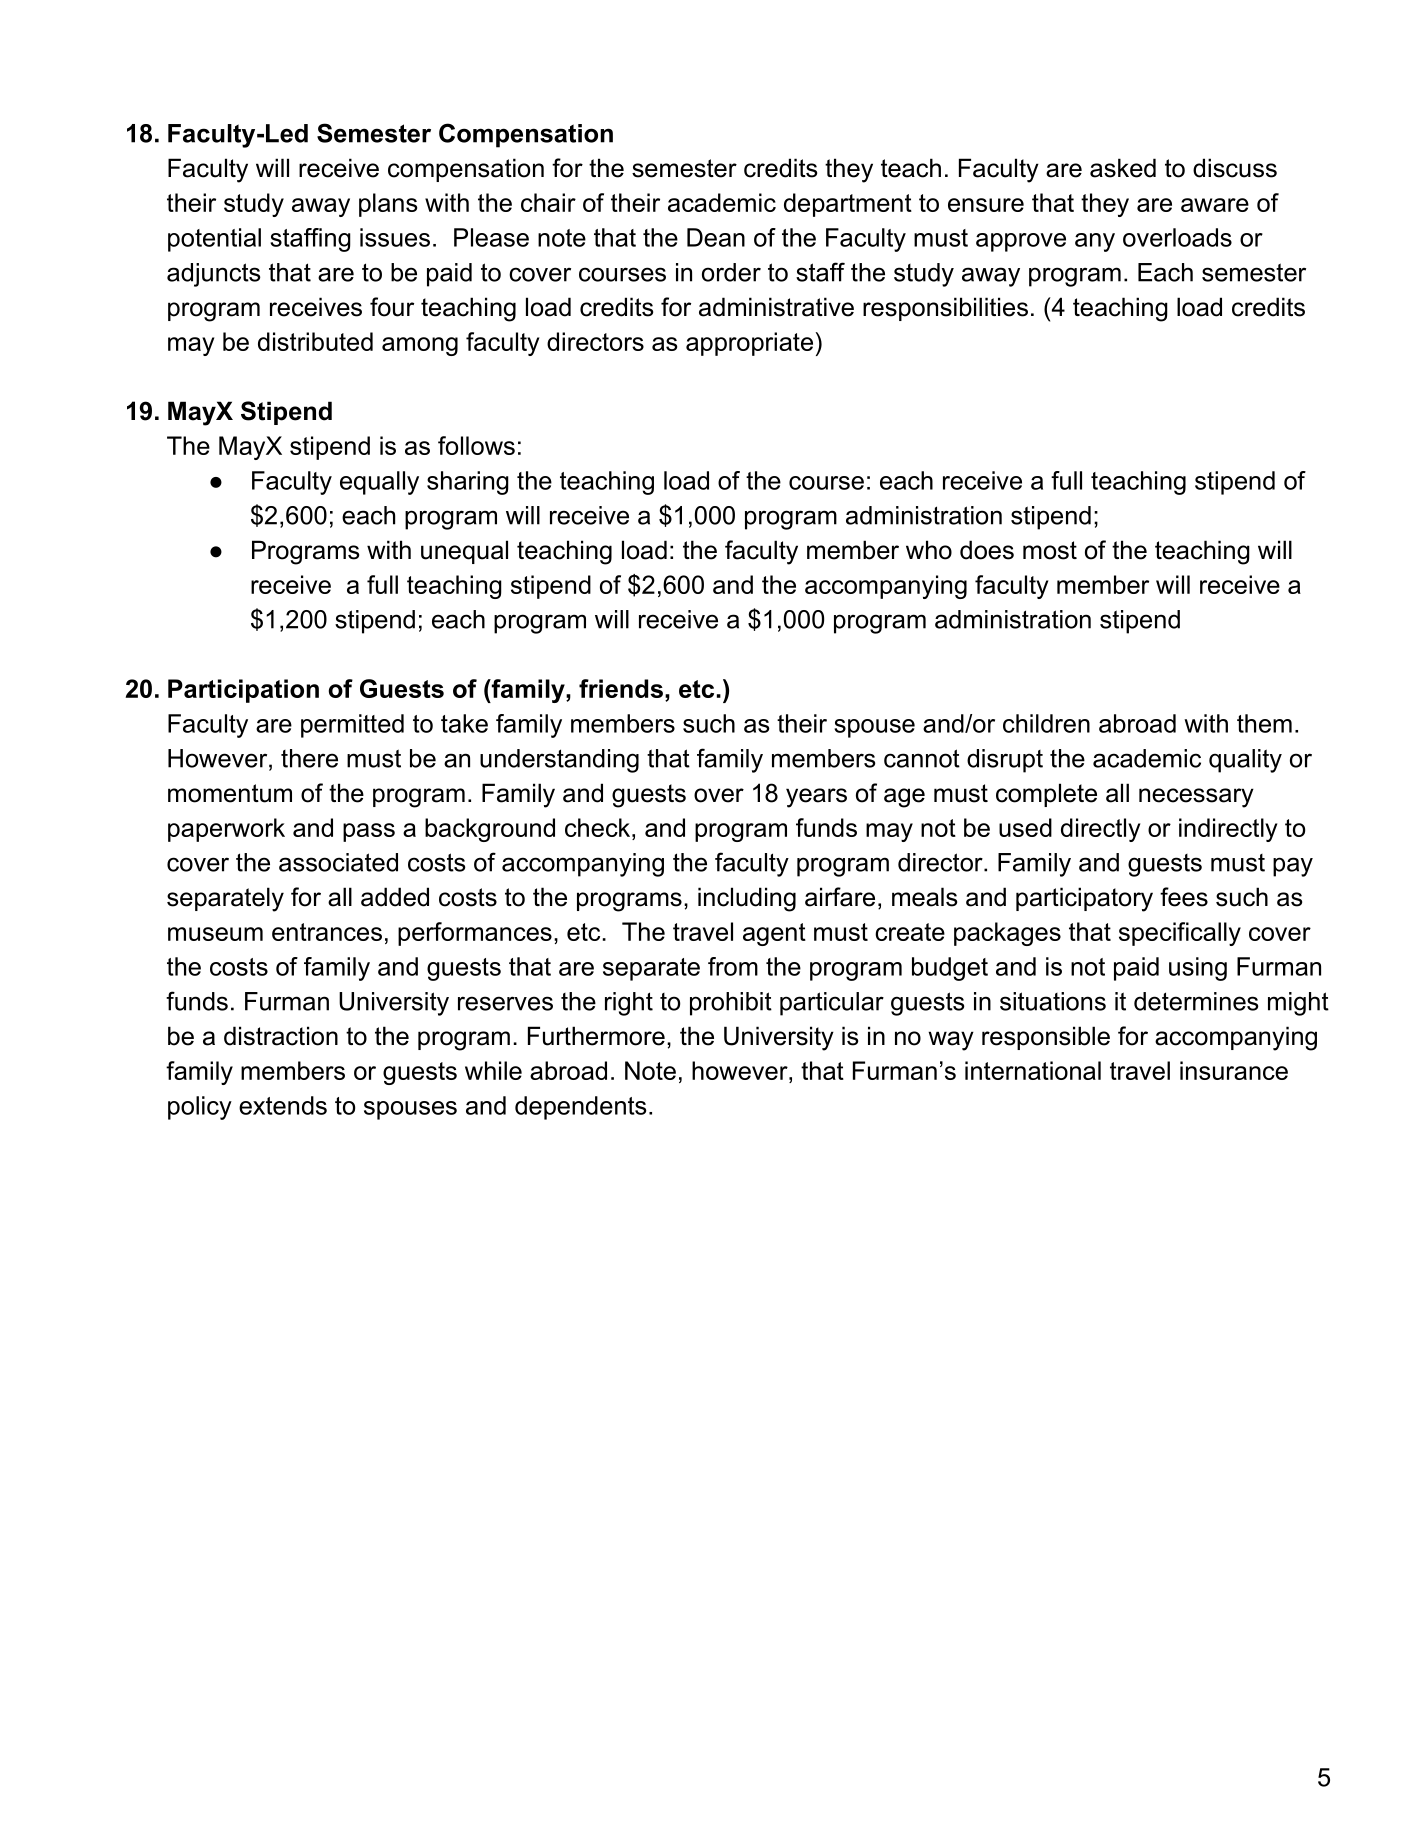 This page has height=1833, width=1416. Describe the element at coordinates (283, 1105) in the page. I see `extends` at that location.
